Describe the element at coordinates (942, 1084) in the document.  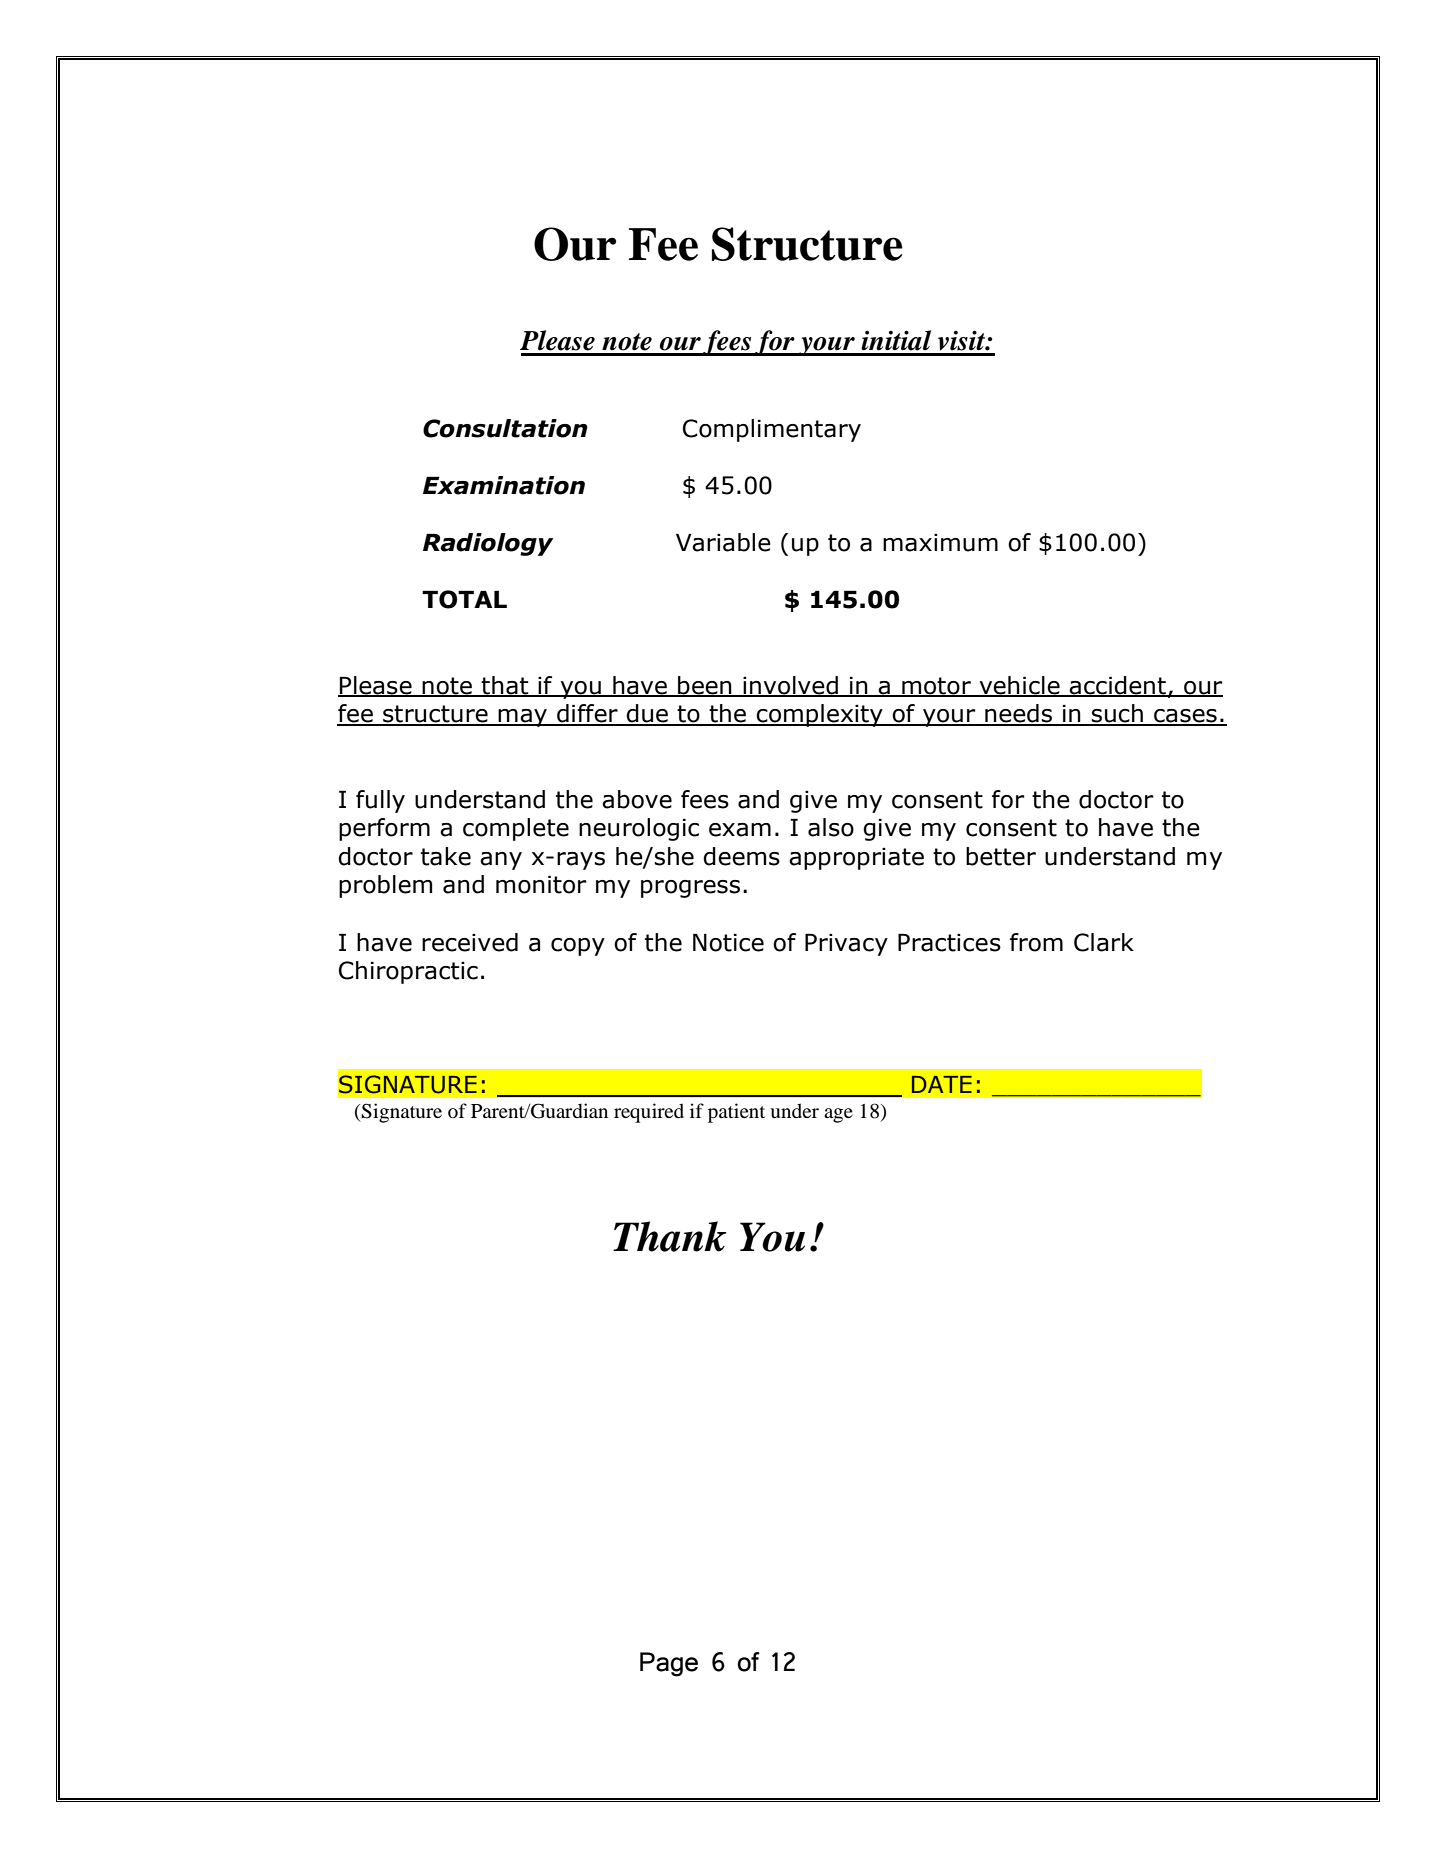
I see `DATE` at that location.
